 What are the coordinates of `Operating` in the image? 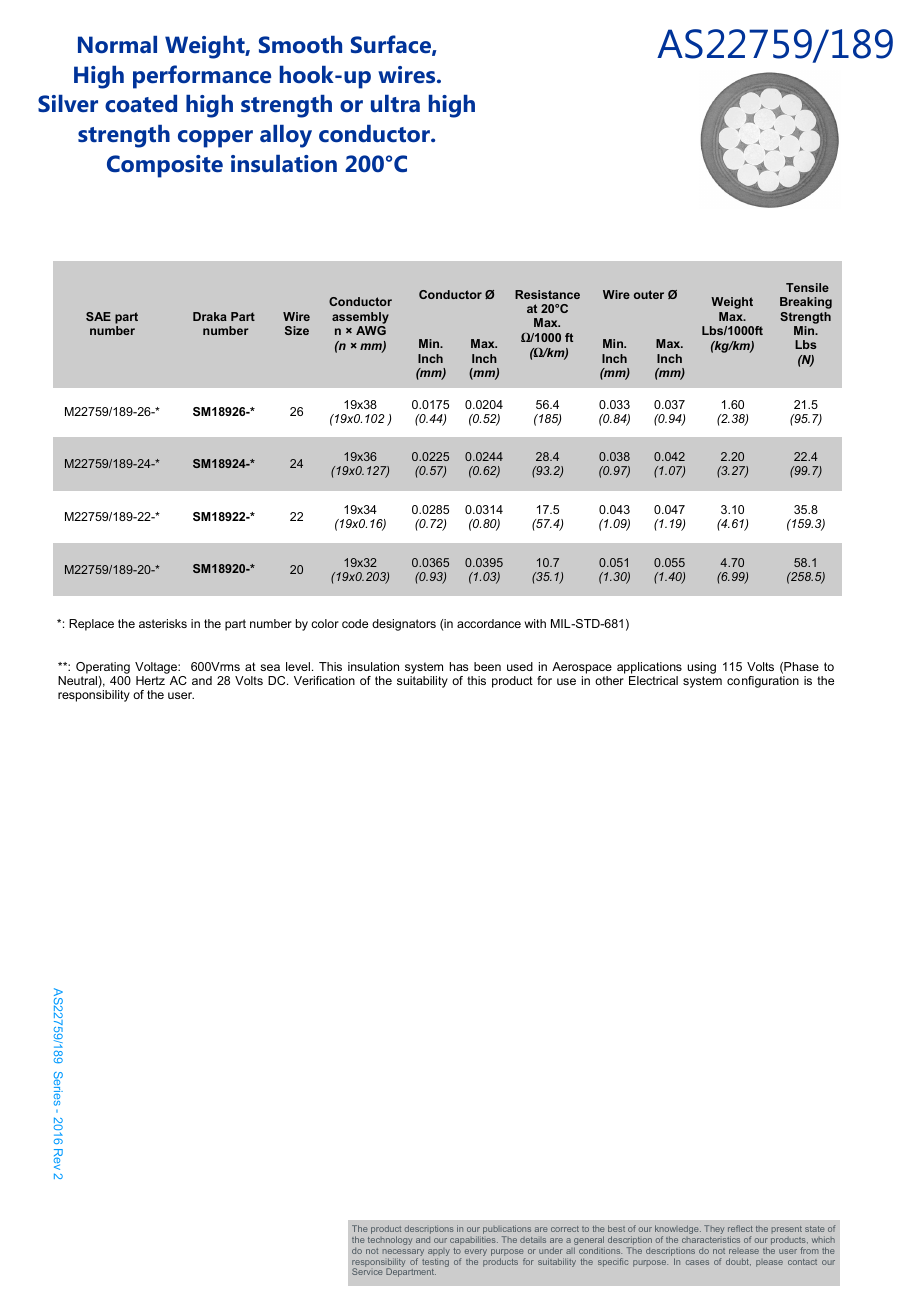 It's located at (103, 668).
